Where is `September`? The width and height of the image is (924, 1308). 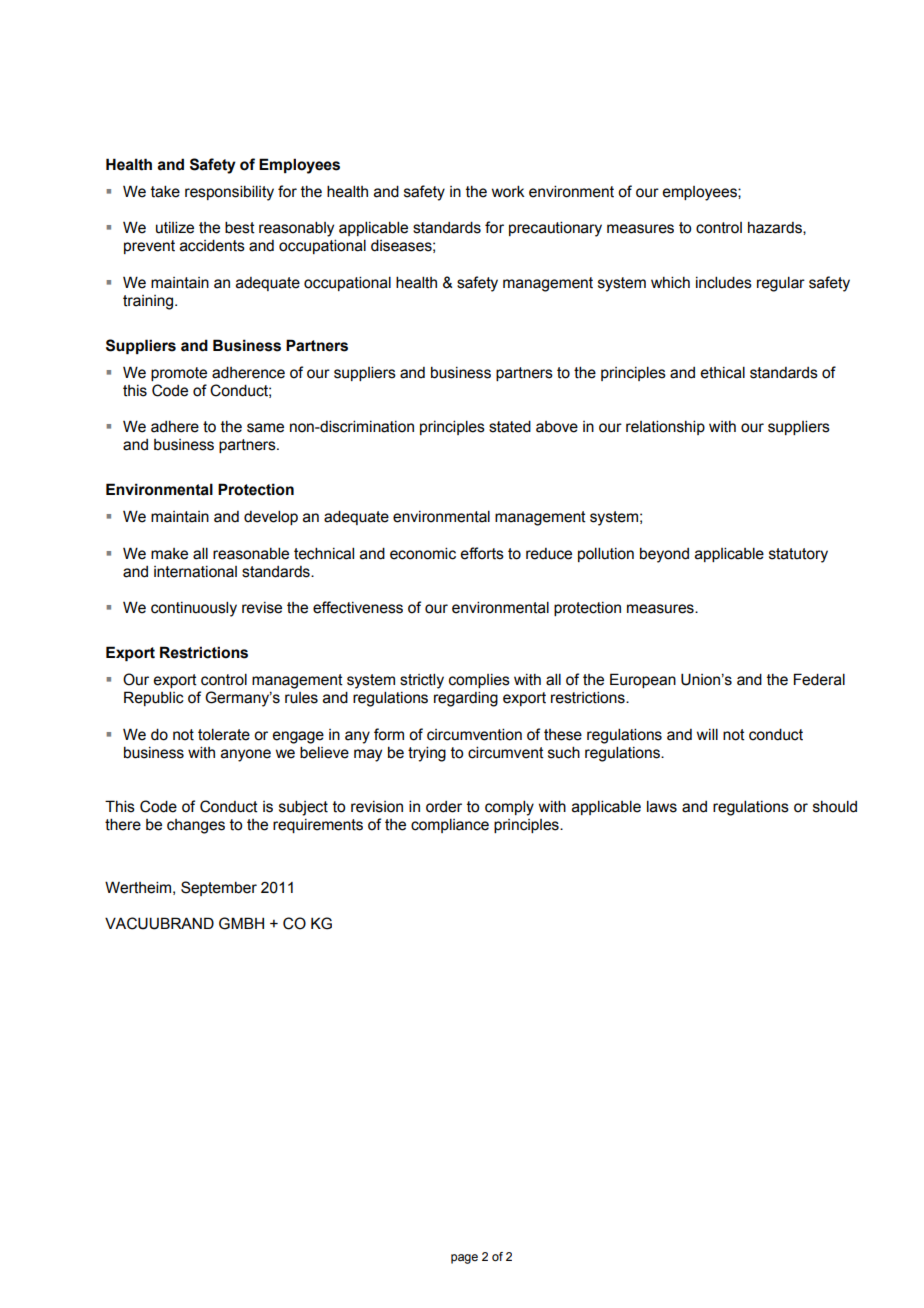
September is located at coordinates (219, 888).
